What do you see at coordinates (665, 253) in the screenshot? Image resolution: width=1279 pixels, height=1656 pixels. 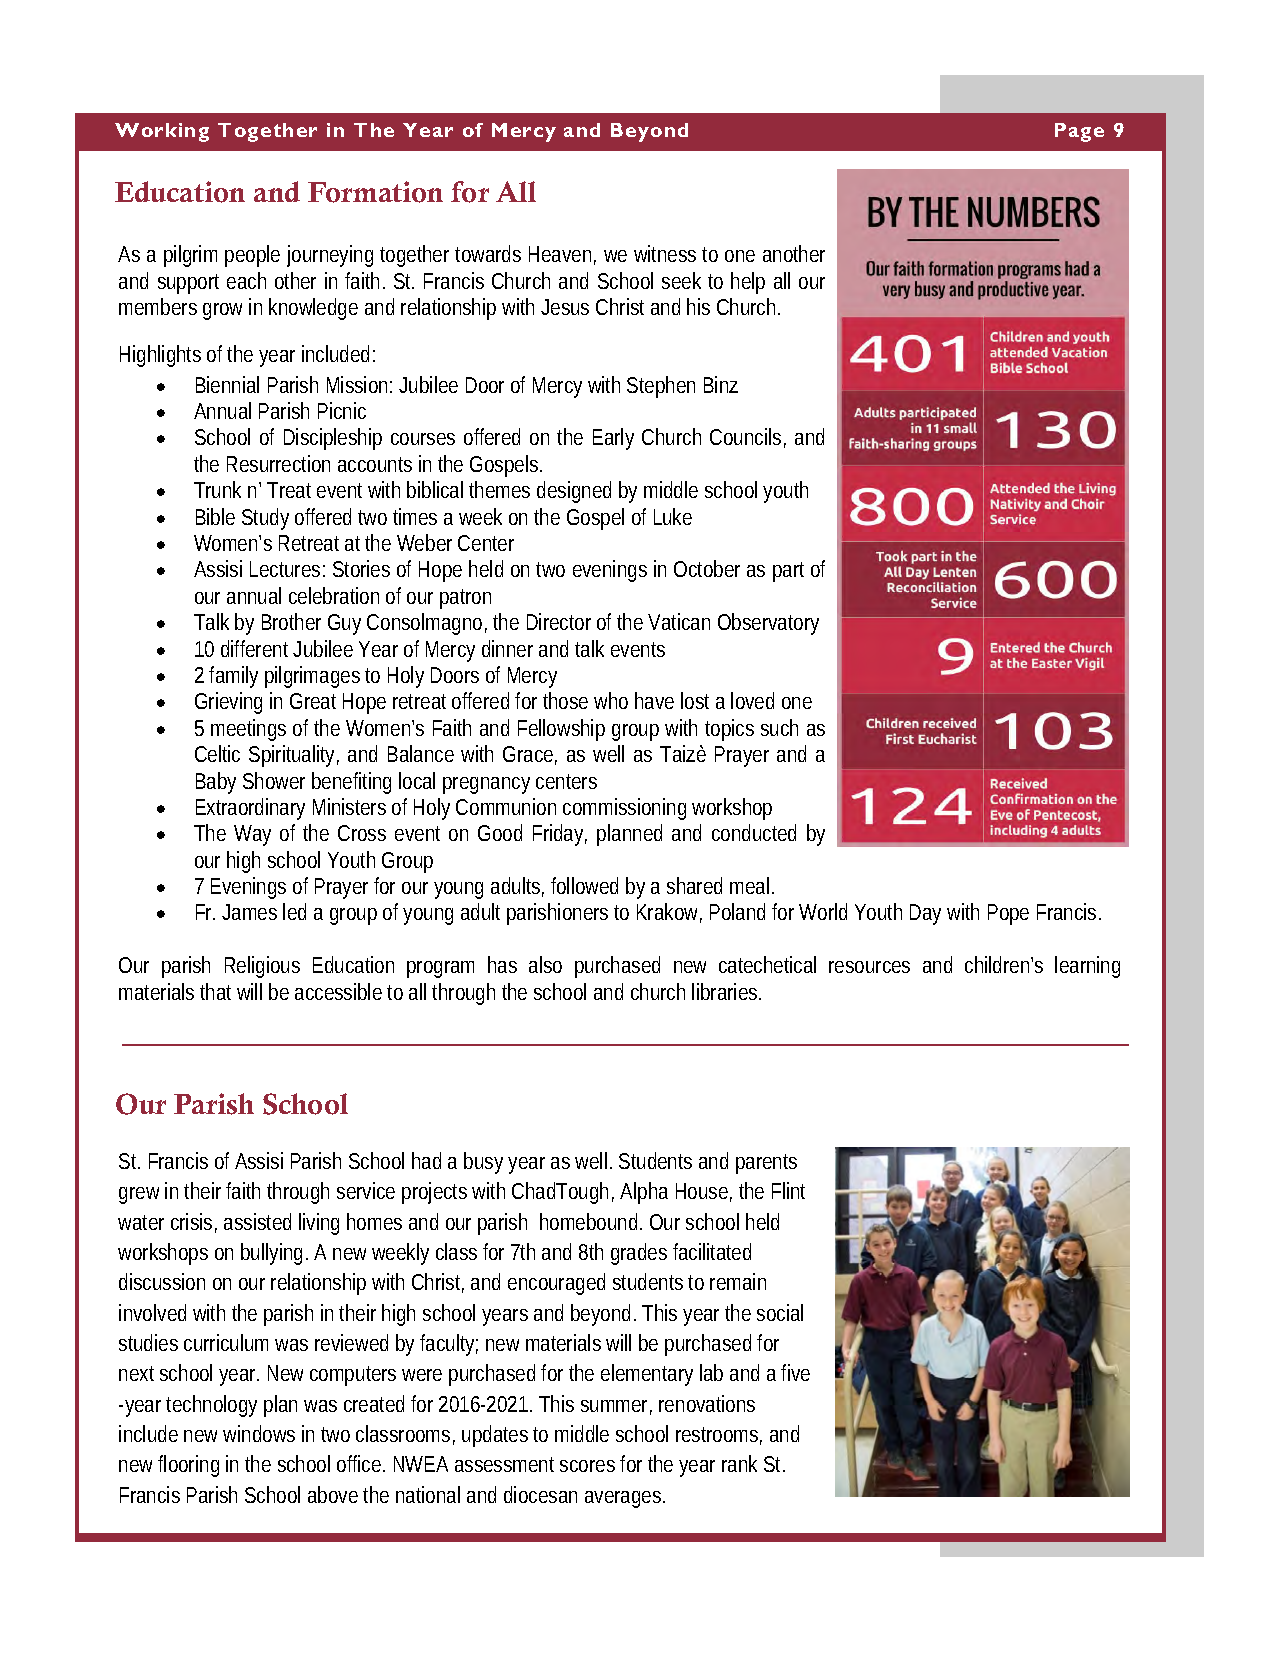 I see `witness` at bounding box center [665, 253].
